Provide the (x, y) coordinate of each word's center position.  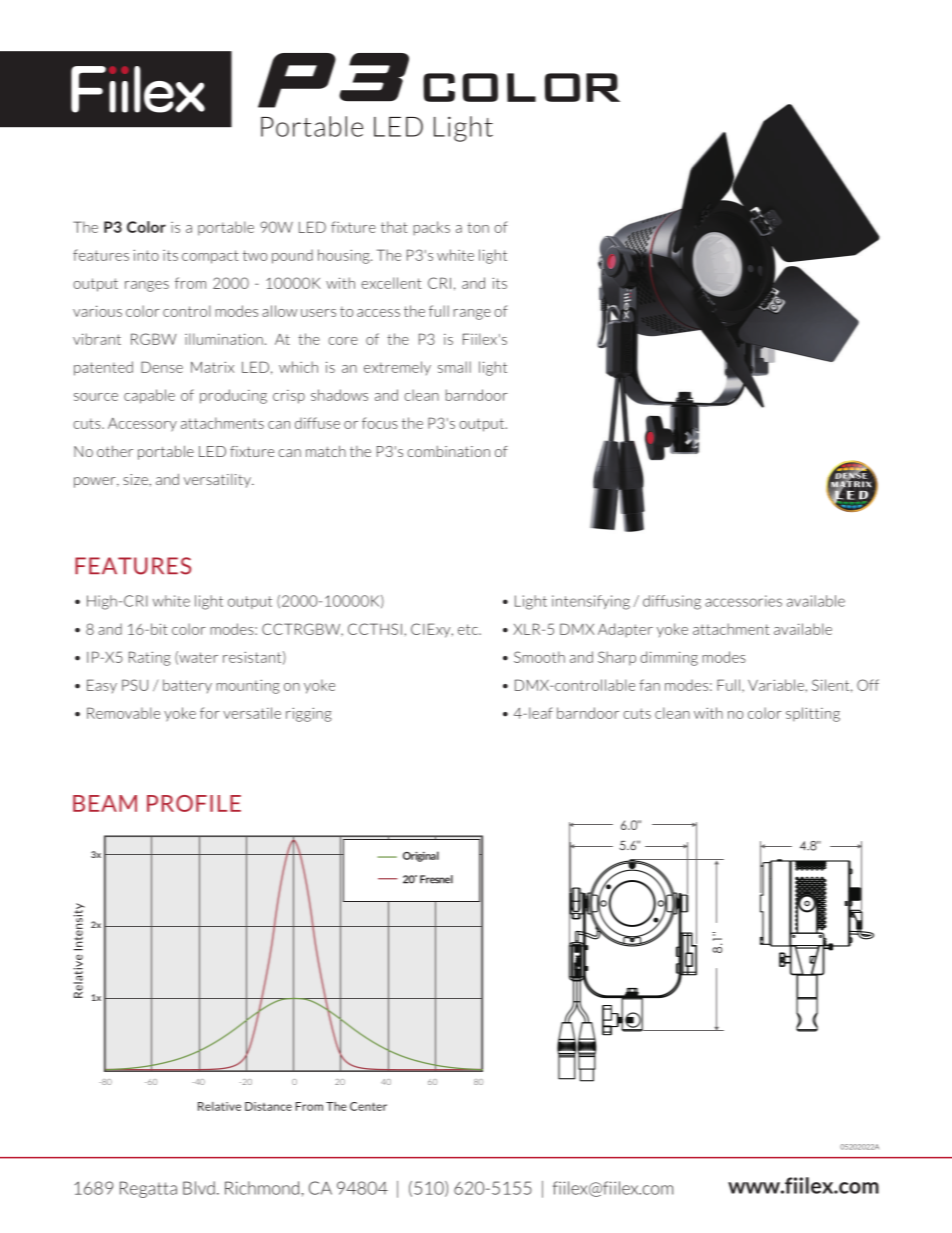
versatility (218, 481)
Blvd (199, 1188)
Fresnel (436, 879)
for (210, 713)
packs (431, 228)
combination (448, 451)
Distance (268, 1106)
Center (368, 1106)
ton (478, 227)
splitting (813, 714)
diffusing (672, 602)
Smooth (539, 657)
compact (210, 257)
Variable (776, 685)
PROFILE (194, 803)
